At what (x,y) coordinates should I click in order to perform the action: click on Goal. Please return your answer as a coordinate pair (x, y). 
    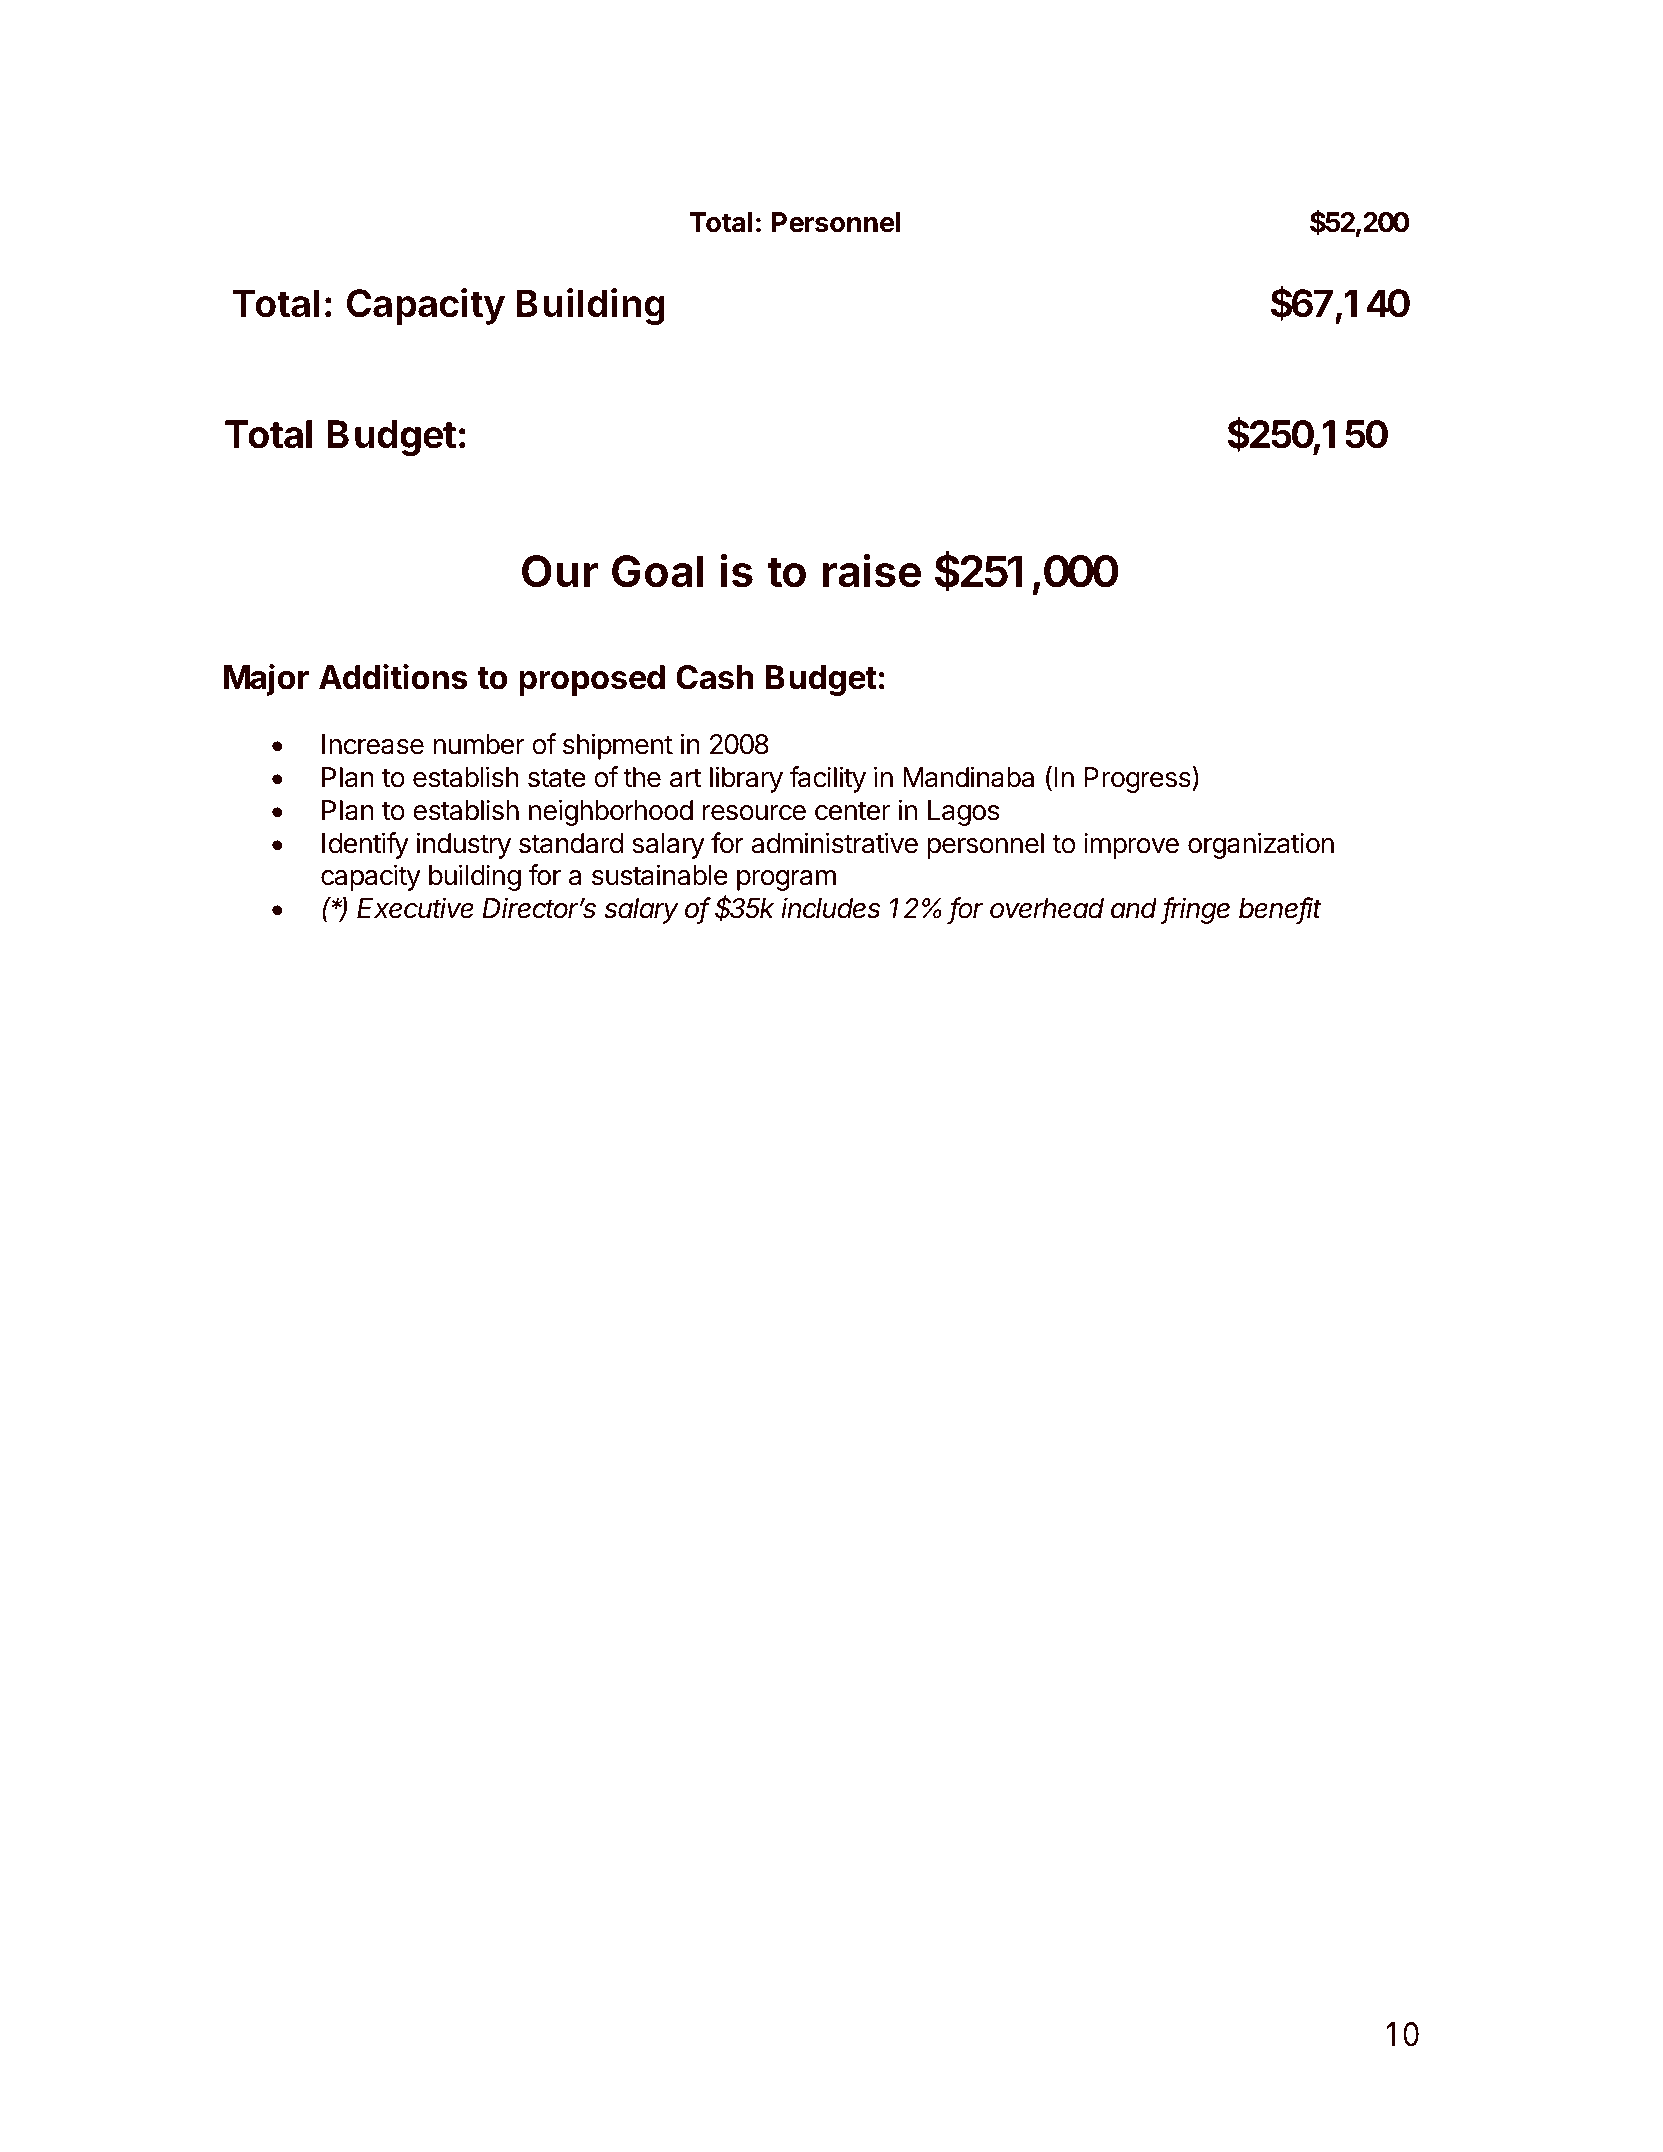
    Looking at the image, I should click on (657, 571).
